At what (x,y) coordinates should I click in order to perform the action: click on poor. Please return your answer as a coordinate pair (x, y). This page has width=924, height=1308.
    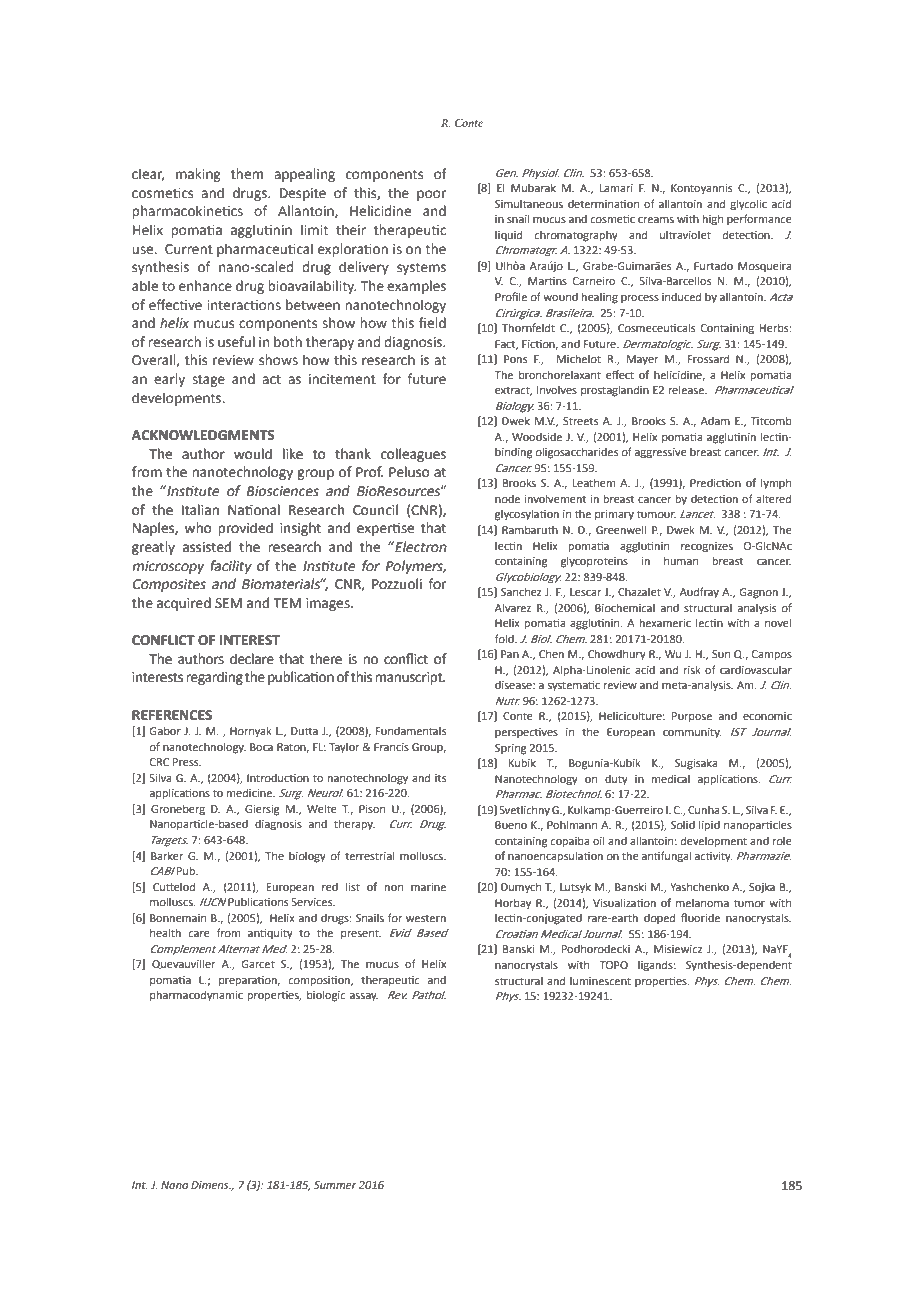
    Looking at the image, I should click on (431, 195).
